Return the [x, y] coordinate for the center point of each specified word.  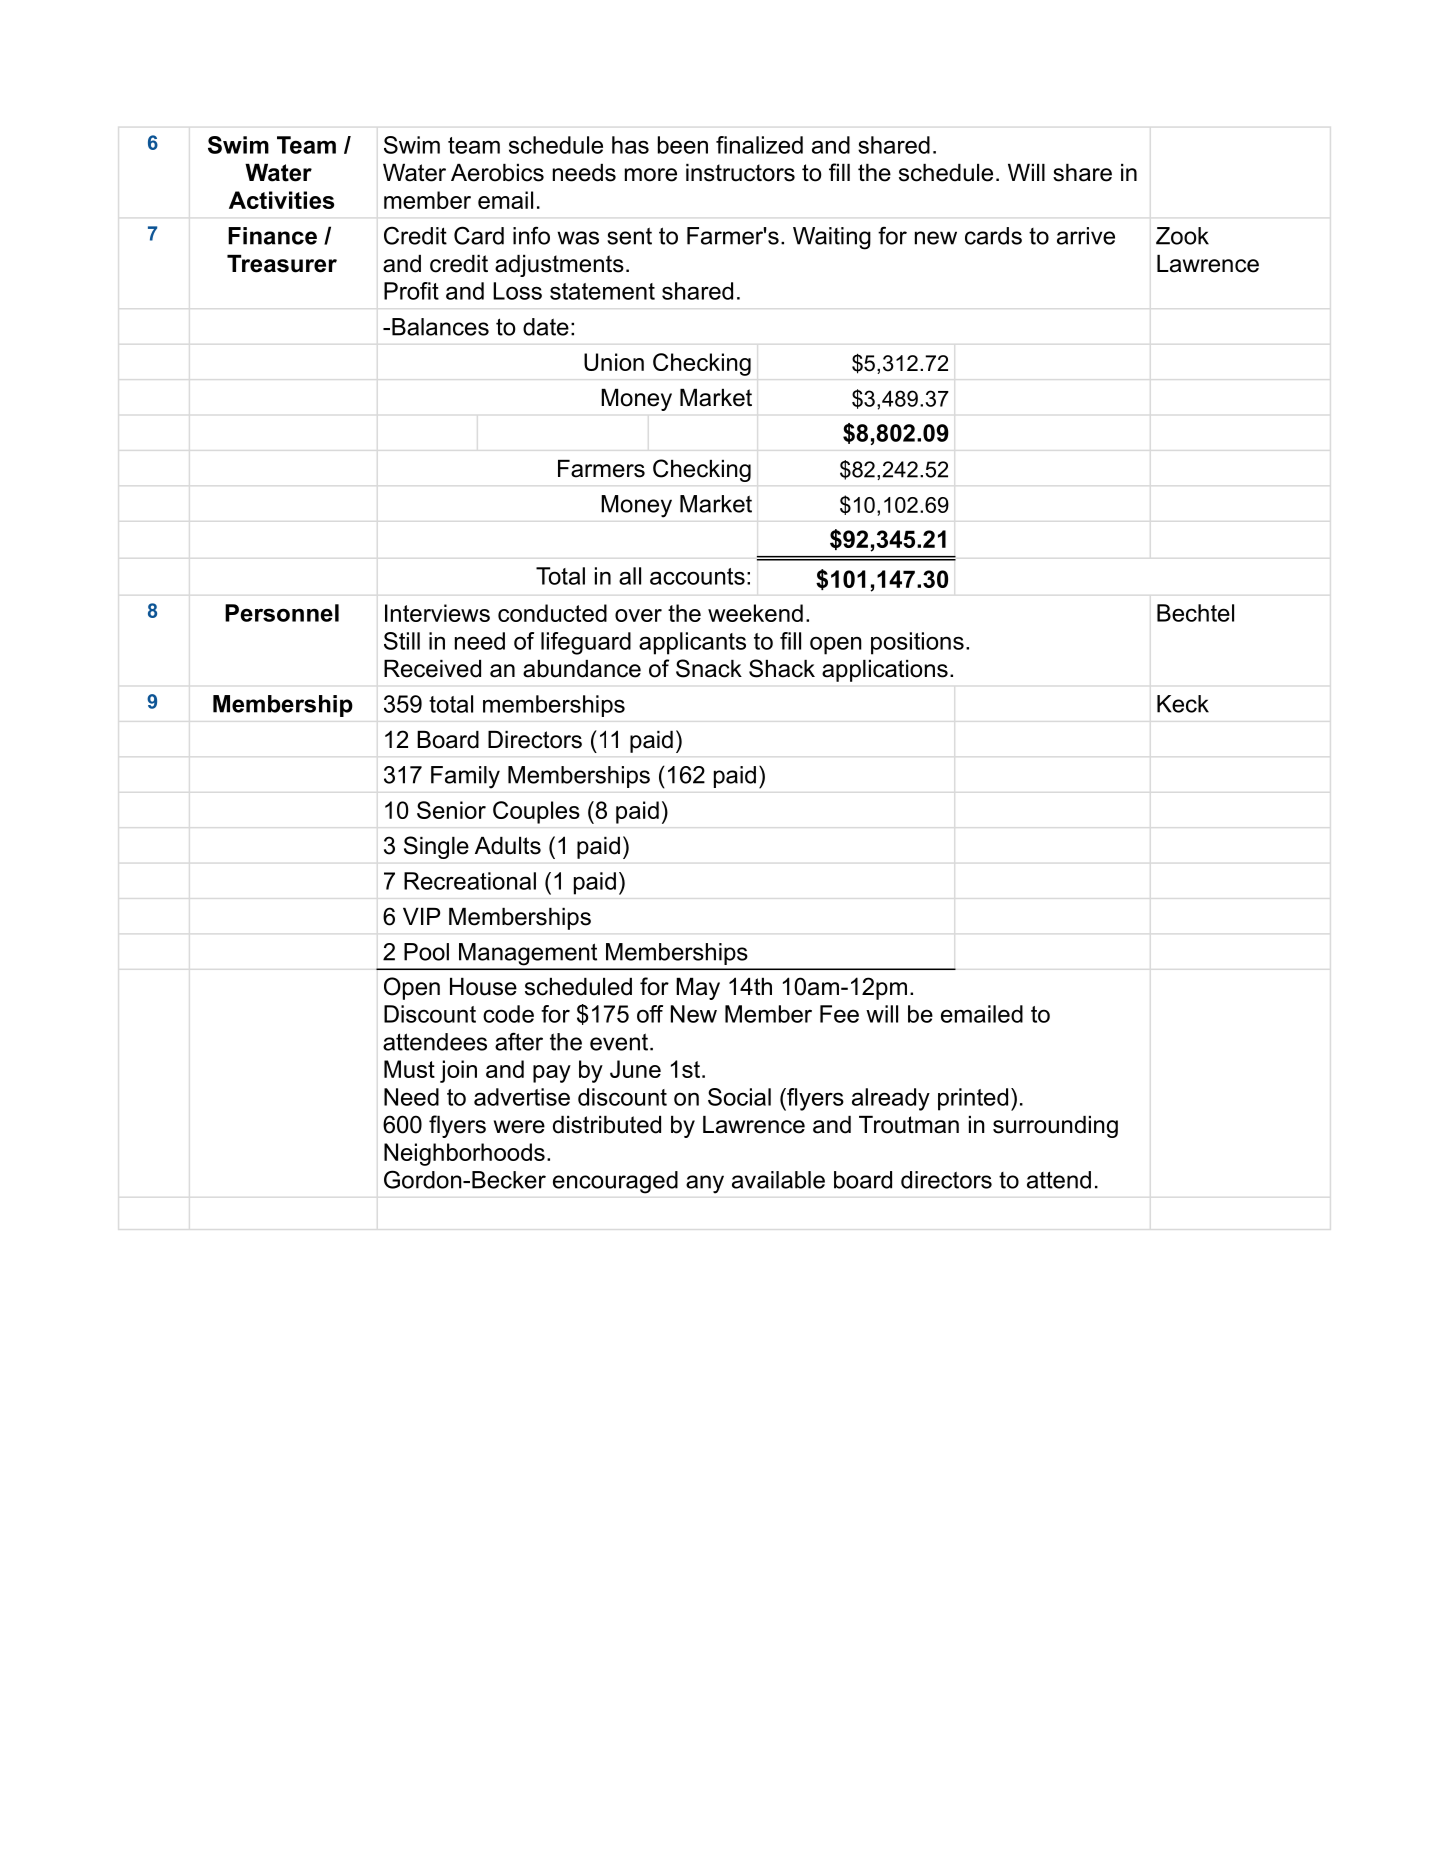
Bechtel [1195, 613]
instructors [740, 173]
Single [436, 847]
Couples [536, 812]
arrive [1086, 236]
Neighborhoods [464, 1154]
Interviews [437, 613]
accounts [697, 576]
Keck [1183, 704]
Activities [281, 200]
